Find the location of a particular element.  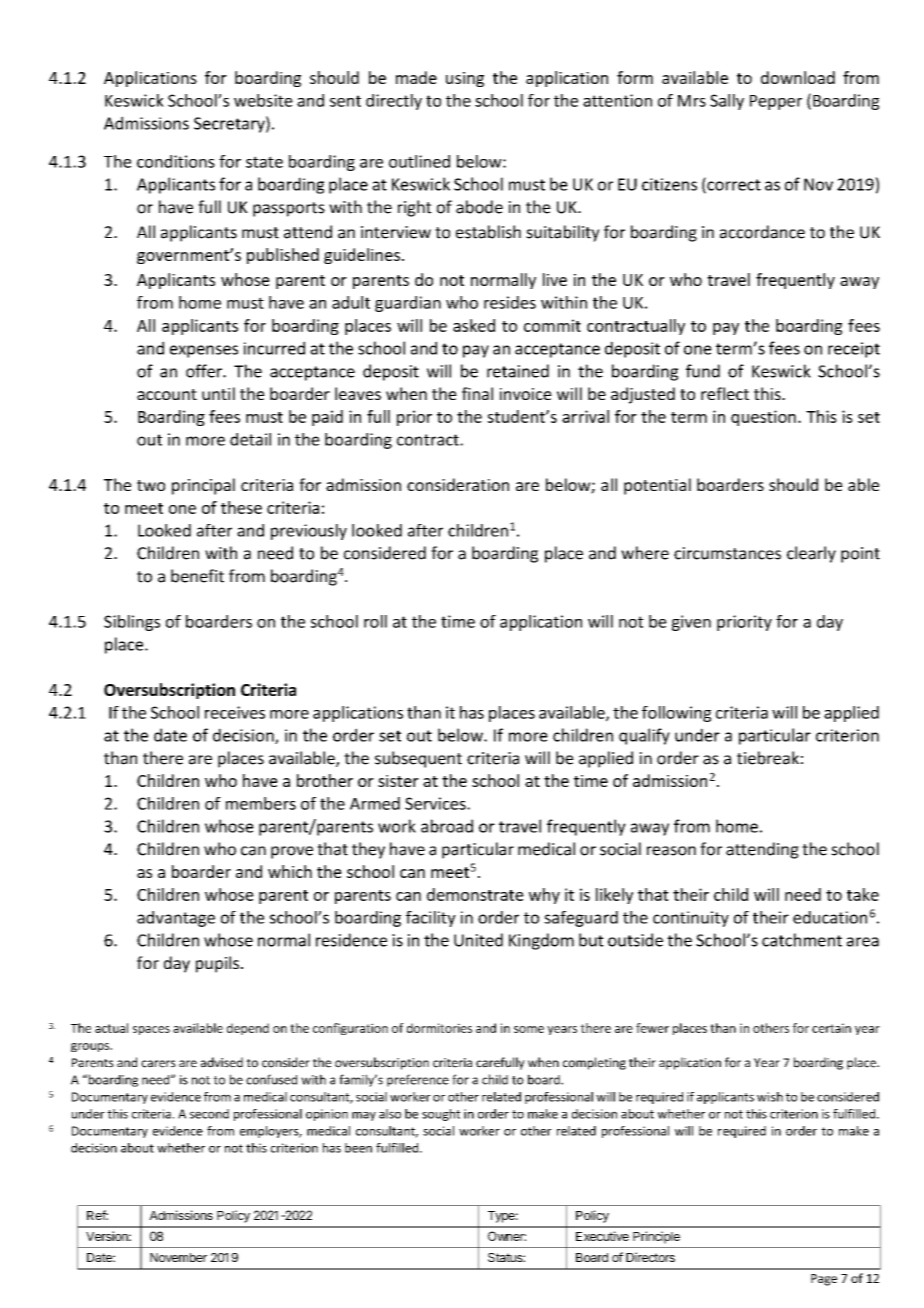

Sally is located at coordinates (727, 102).
